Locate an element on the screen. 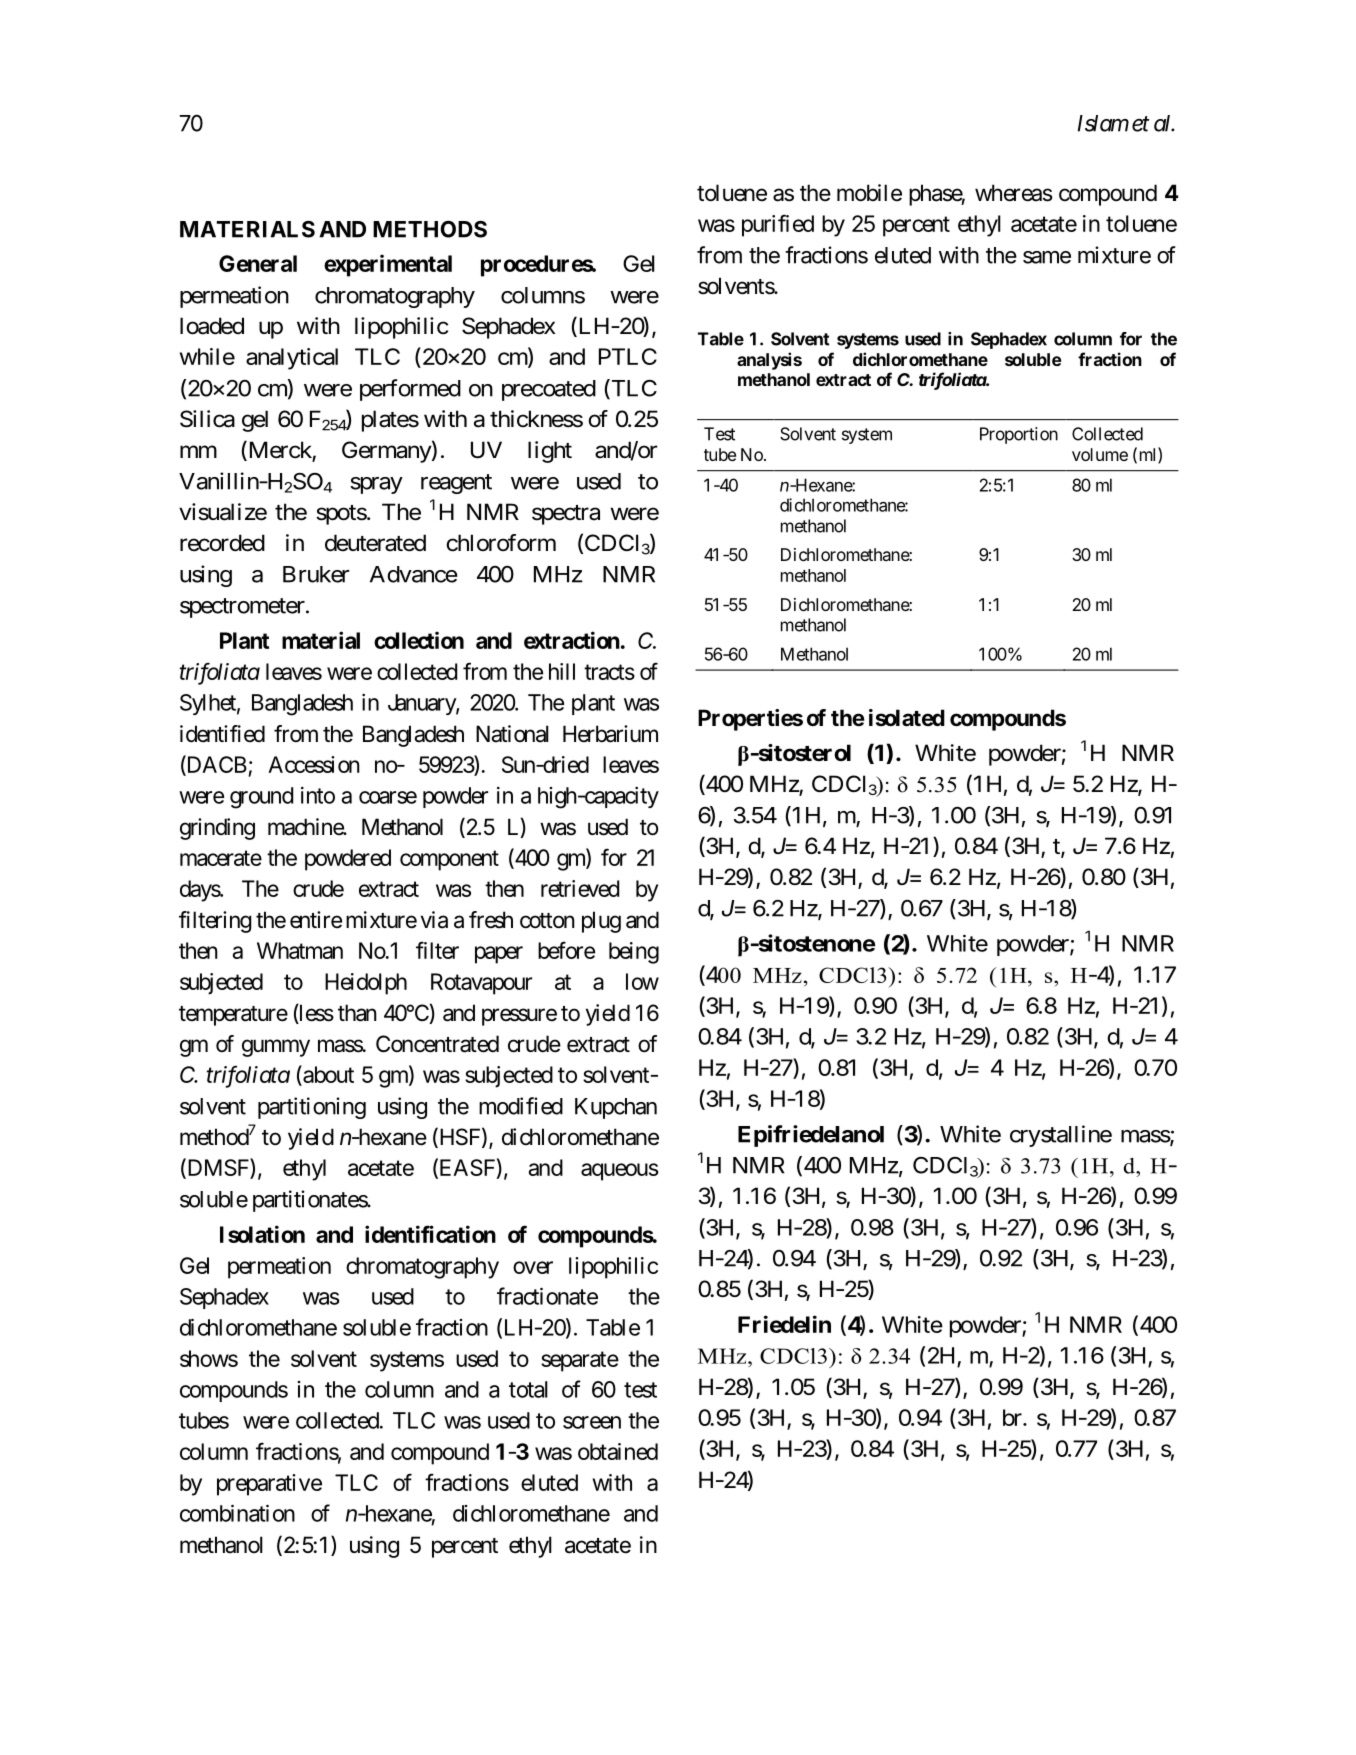  isolated is located at coordinates (907, 718).
